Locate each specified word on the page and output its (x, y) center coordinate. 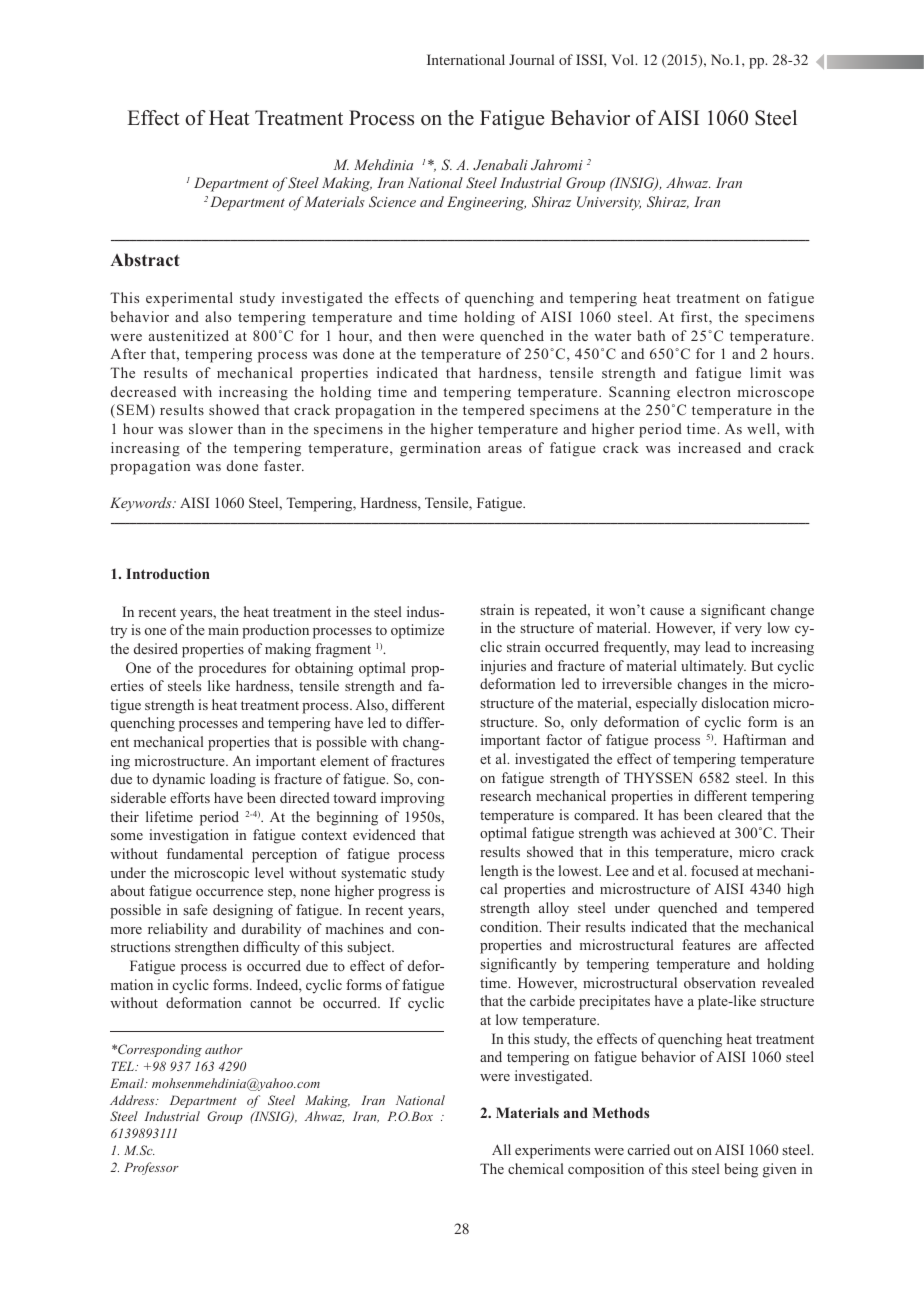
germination (440, 449)
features (706, 944)
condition (510, 926)
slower (211, 428)
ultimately (713, 667)
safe (195, 909)
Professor (151, 1168)
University (609, 203)
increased (709, 447)
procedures (232, 669)
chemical (536, 1168)
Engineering (486, 203)
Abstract (145, 260)
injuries (503, 667)
